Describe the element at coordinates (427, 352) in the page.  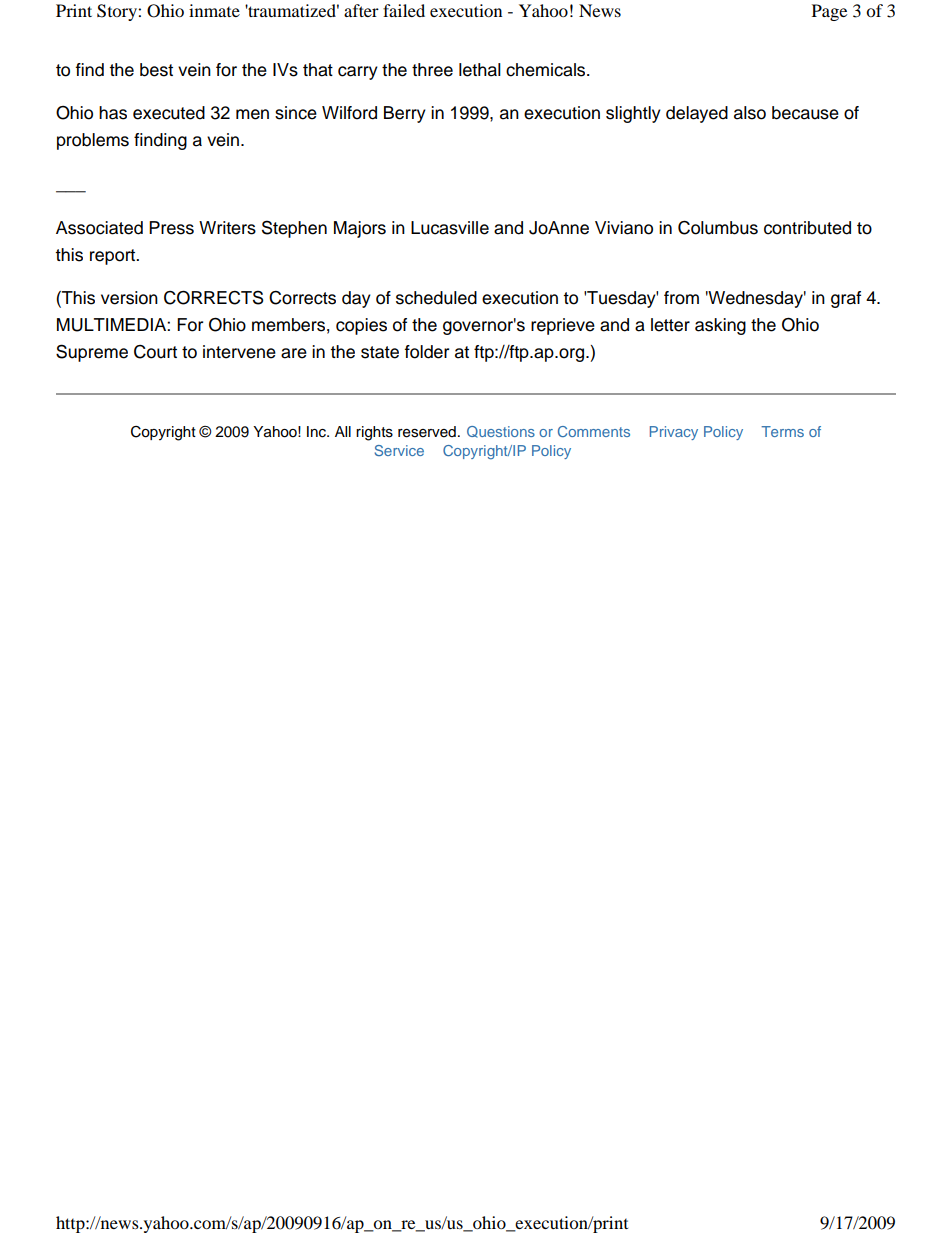
I see `folder` at that location.
